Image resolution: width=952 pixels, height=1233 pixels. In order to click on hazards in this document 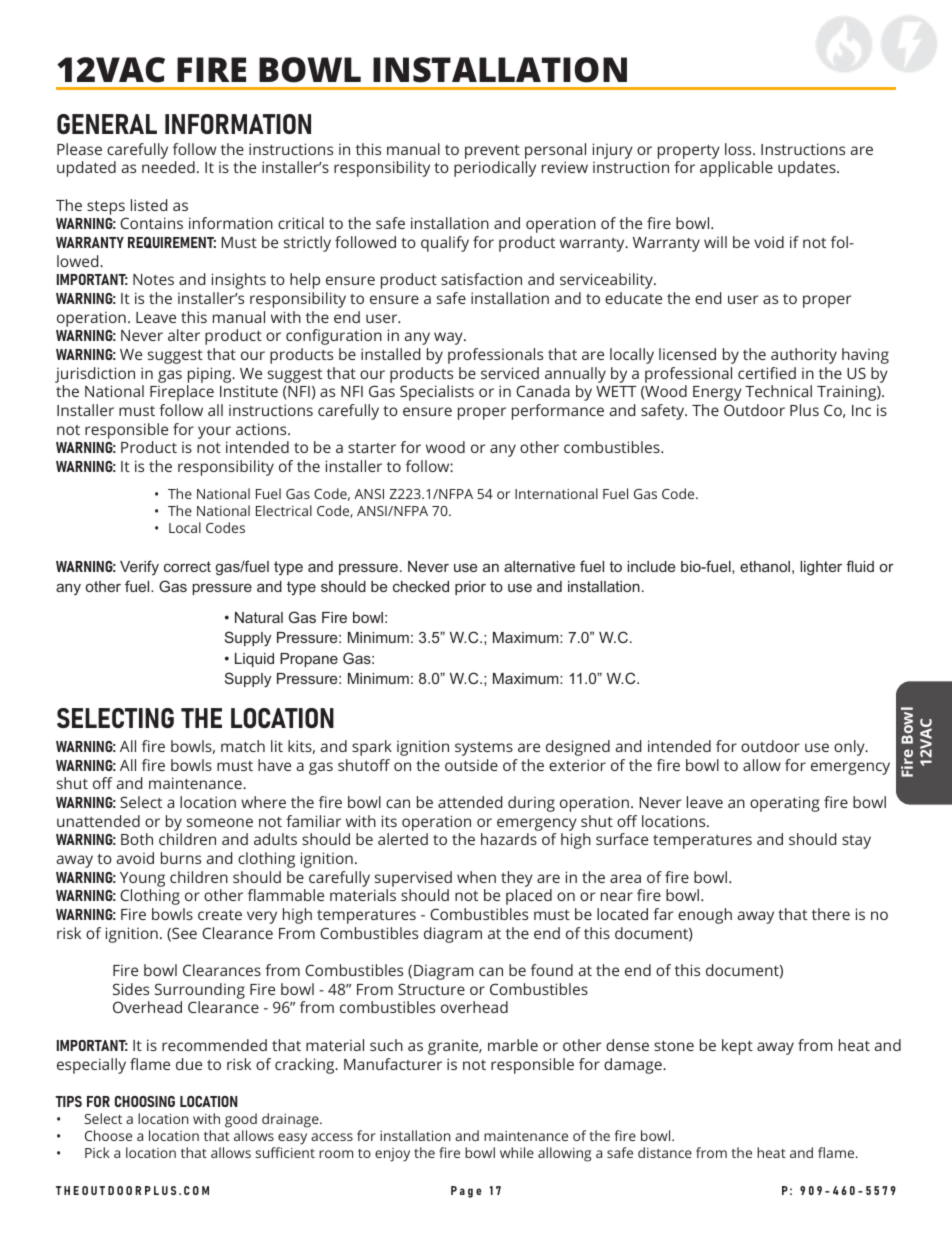, I will do `click(509, 839)`.
